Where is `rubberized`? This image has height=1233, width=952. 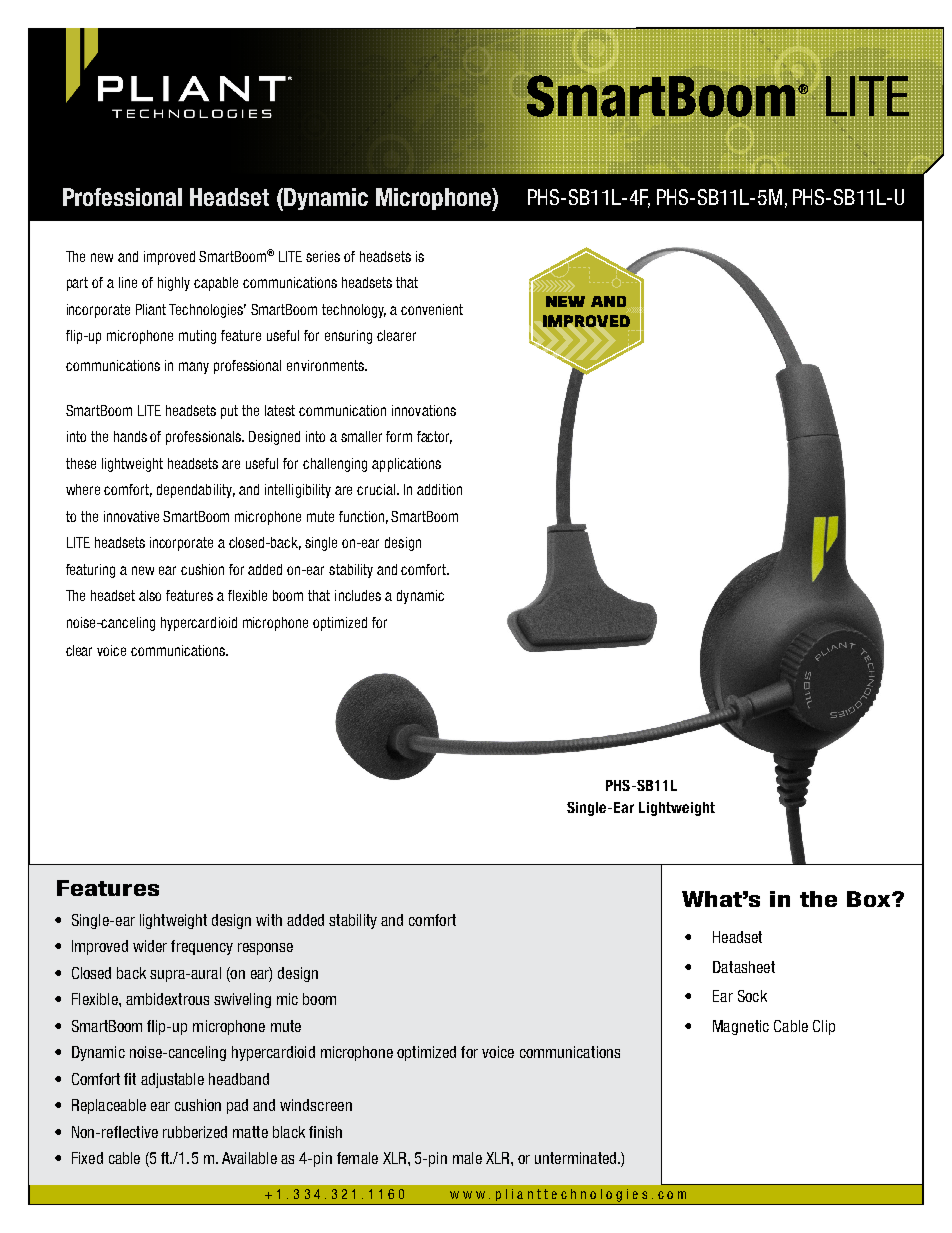
rubberized is located at coordinates (195, 1132).
